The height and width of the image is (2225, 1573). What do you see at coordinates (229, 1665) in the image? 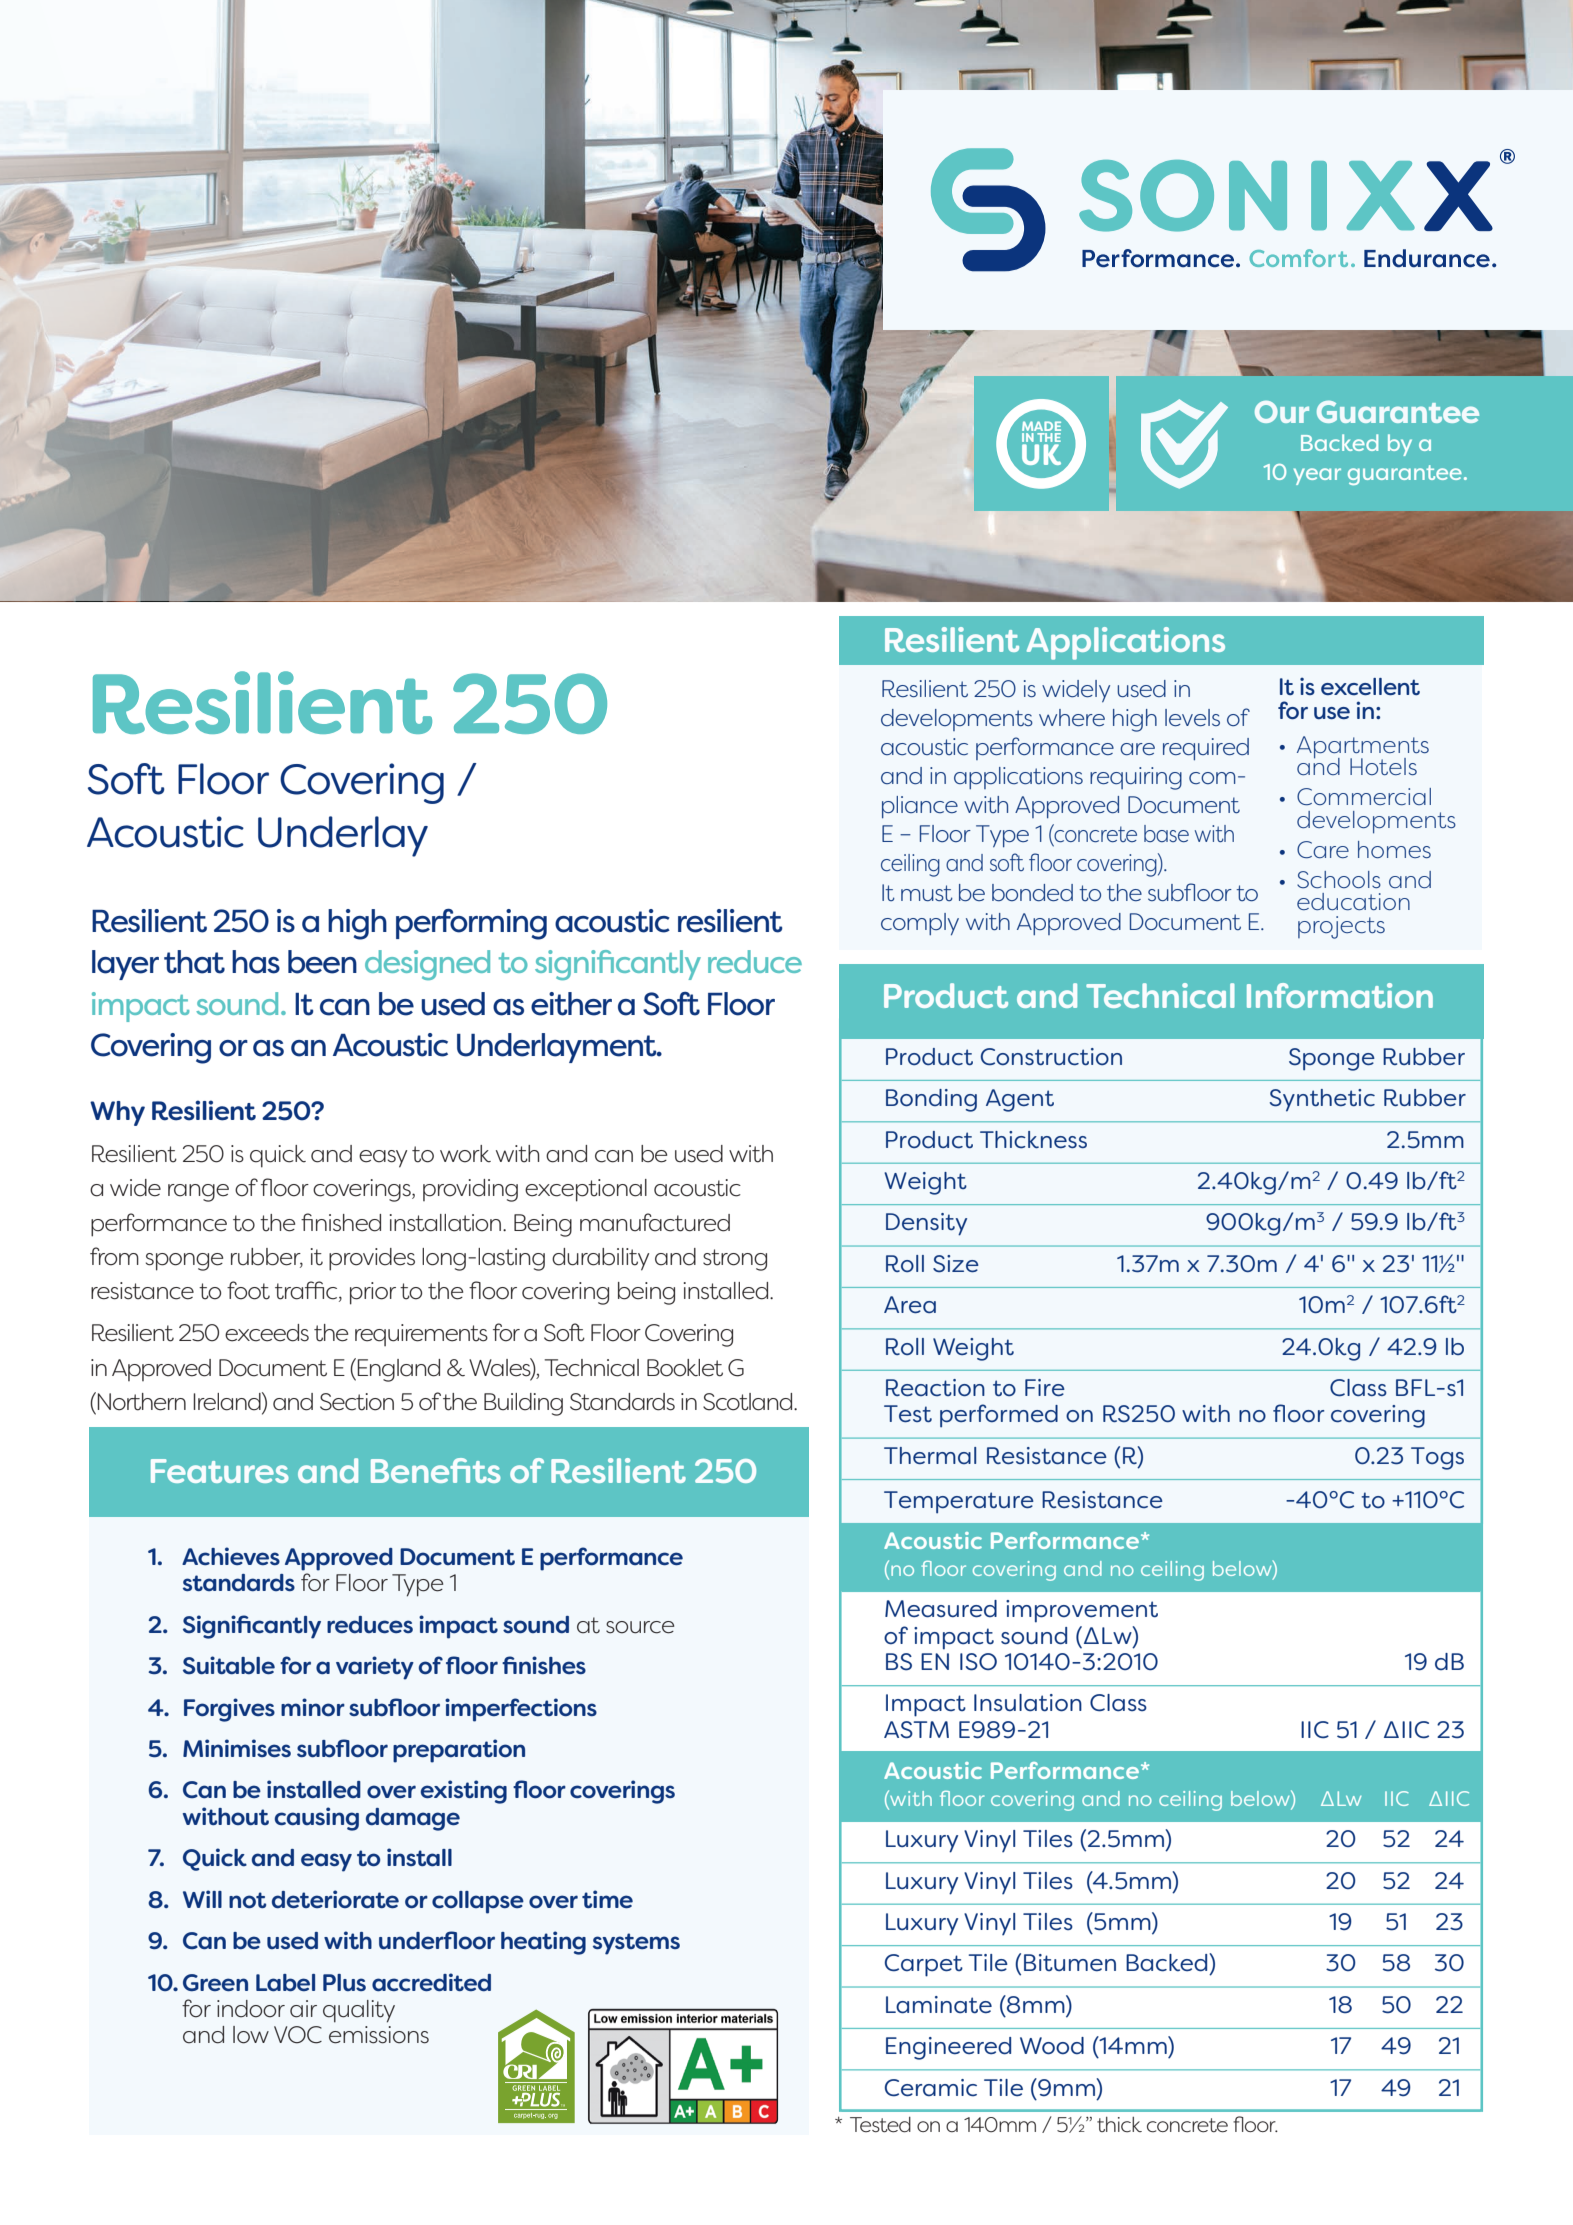
I see `Suitable` at bounding box center [229, 1665].
